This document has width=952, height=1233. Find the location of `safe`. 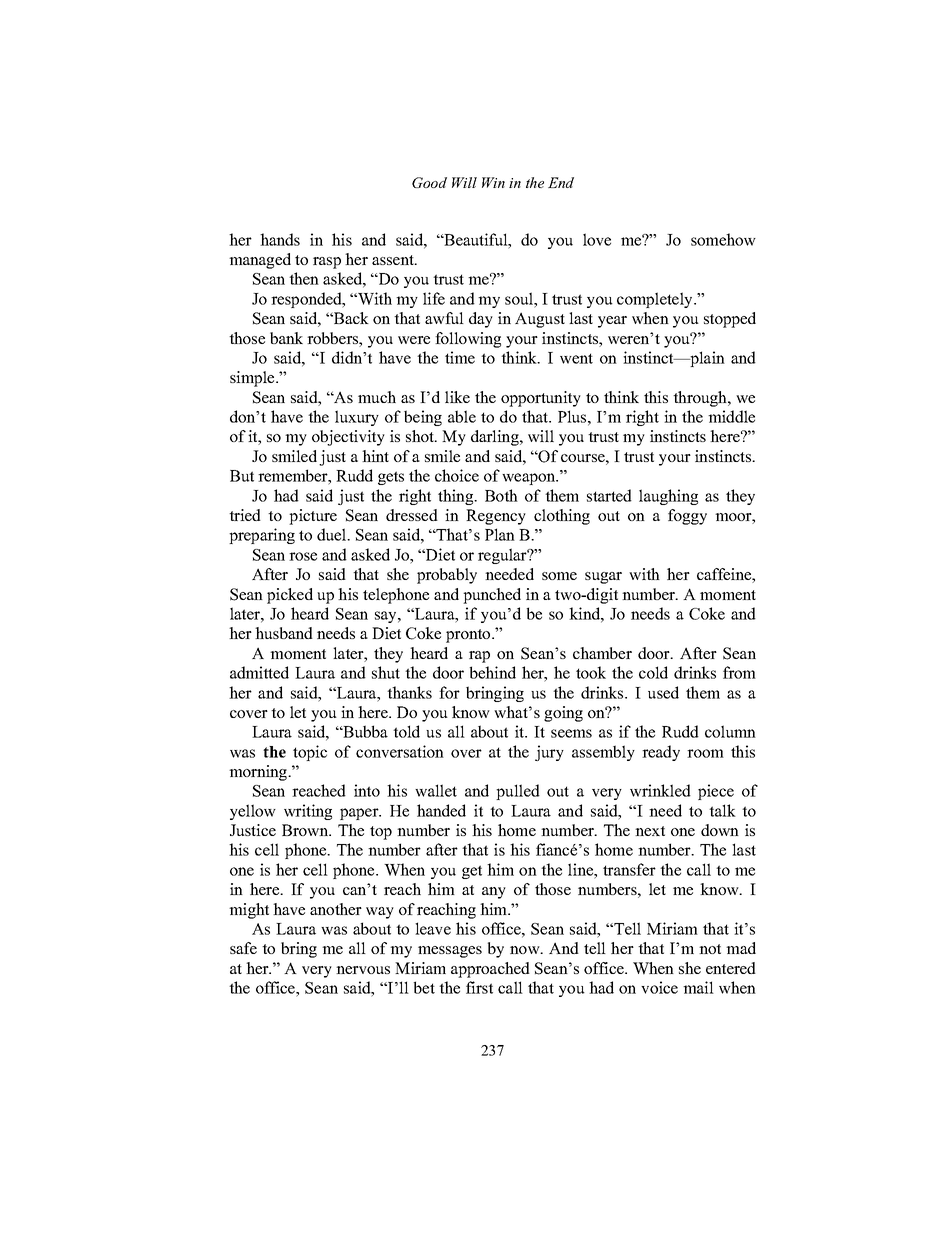

safe is located at coordinates (243, 948).
